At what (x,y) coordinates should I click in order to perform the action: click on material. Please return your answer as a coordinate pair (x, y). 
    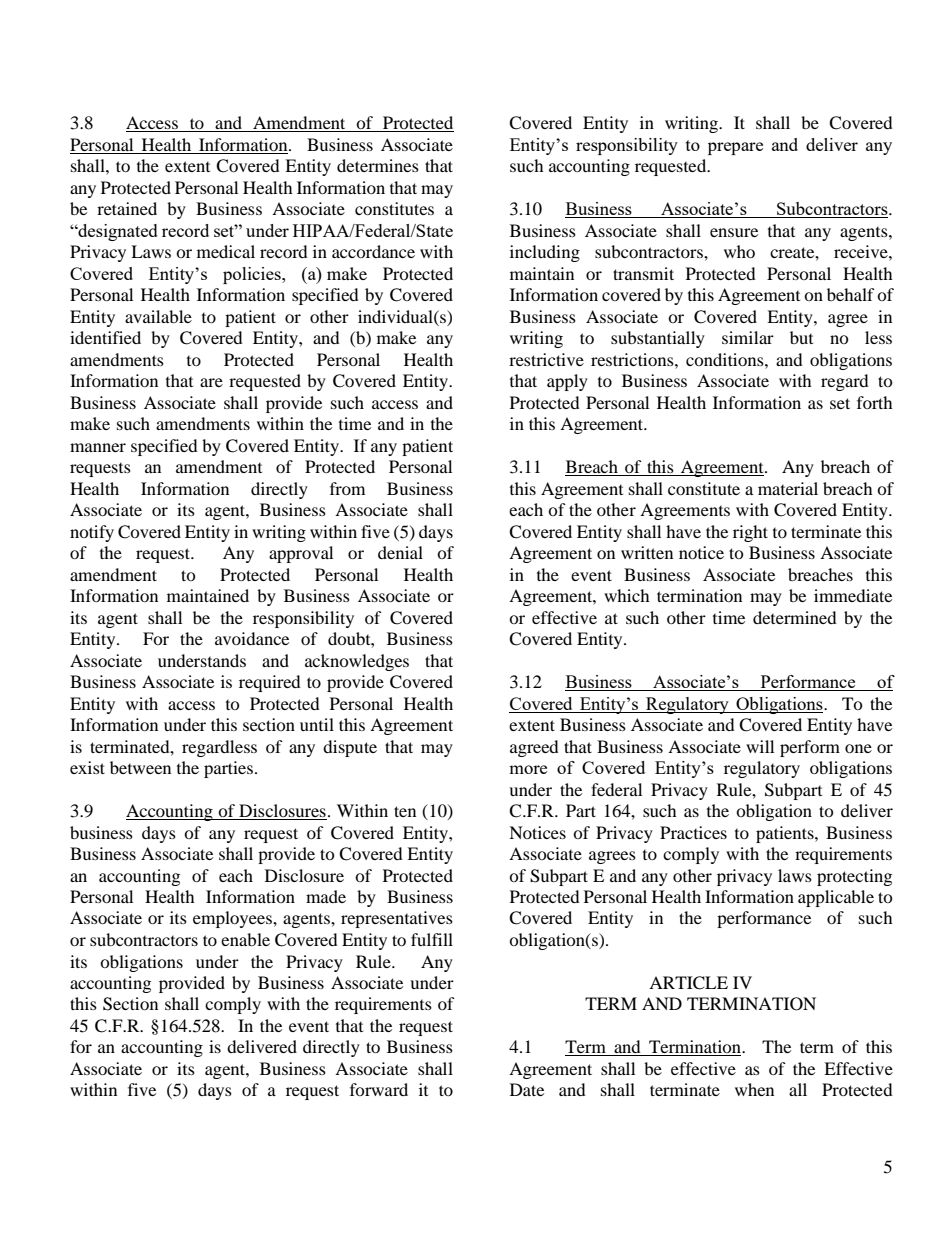
    Looking at the image, I should click on (788, 488).
